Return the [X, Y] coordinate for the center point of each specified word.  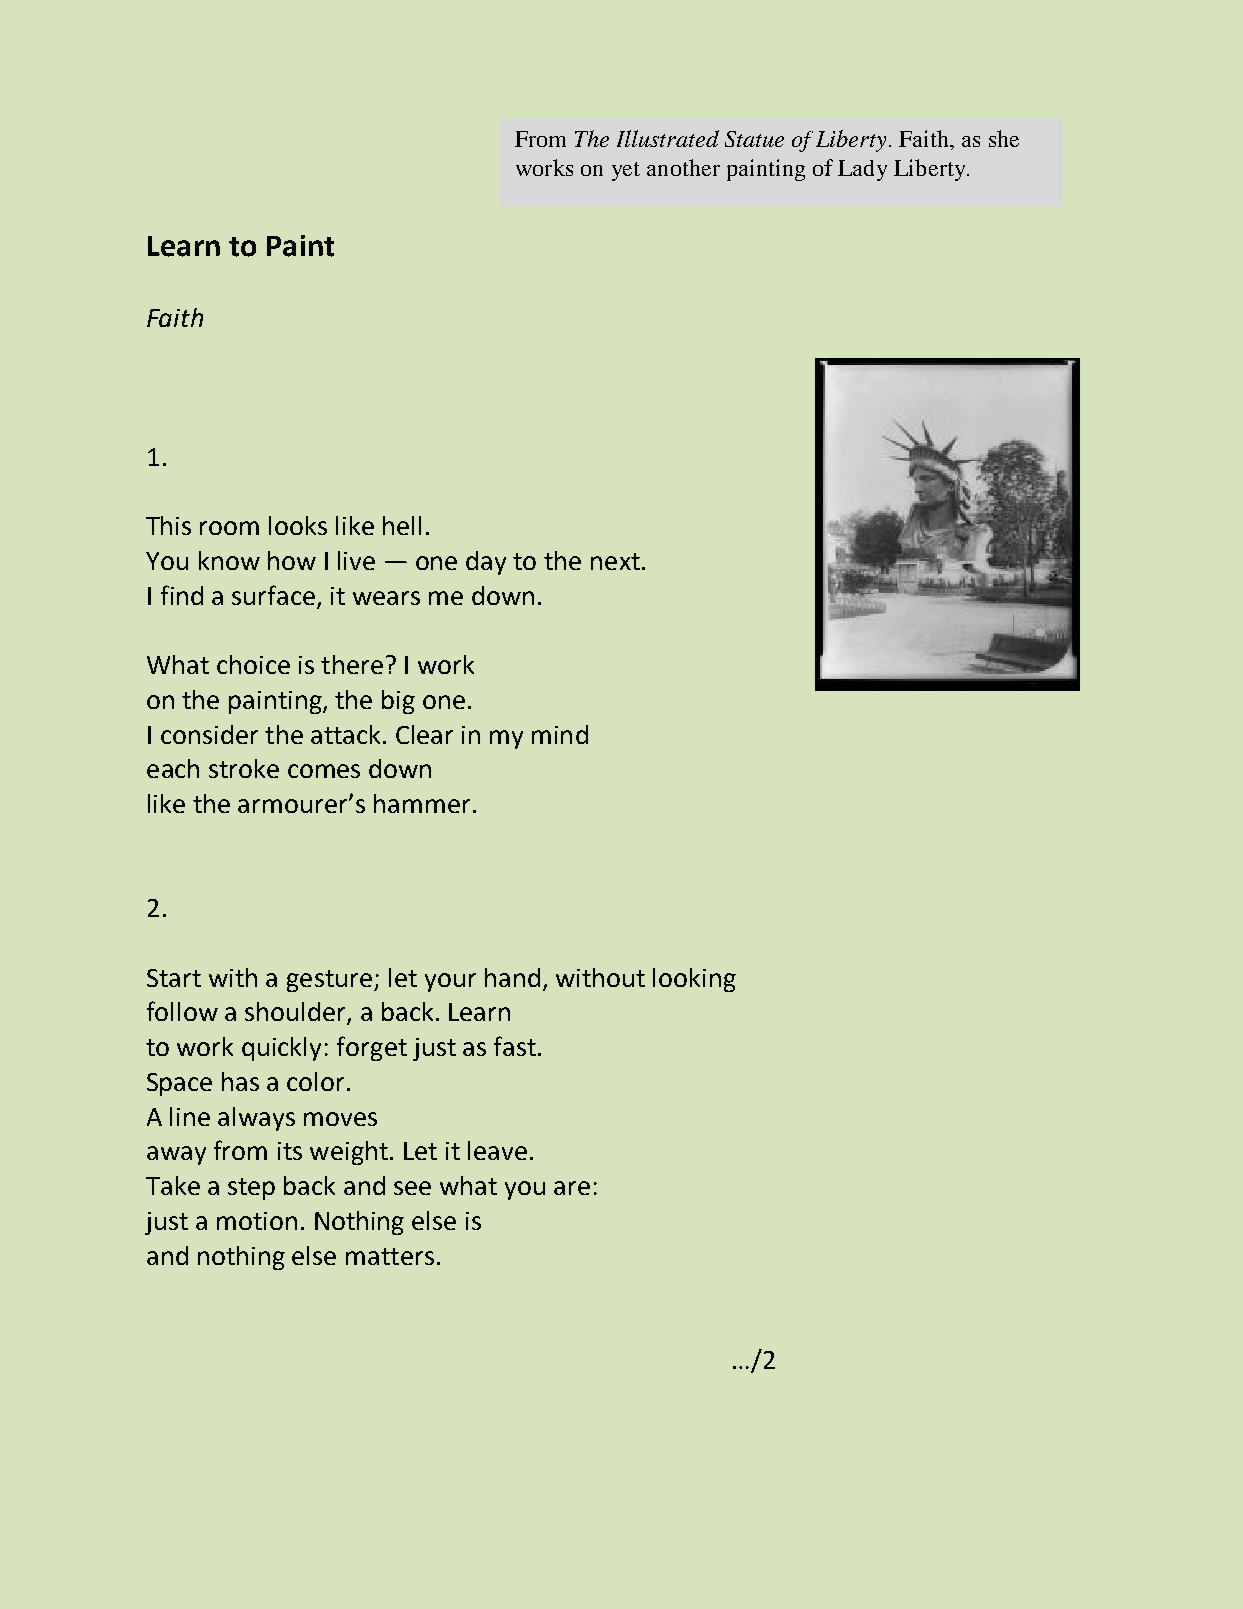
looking [694, 980]
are [572, 1188]
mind [560, 734]
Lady [862, 170]
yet [626, 171]
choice [253, 664]
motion [257, 1221]
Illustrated [668, 138]
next [615, 561]
